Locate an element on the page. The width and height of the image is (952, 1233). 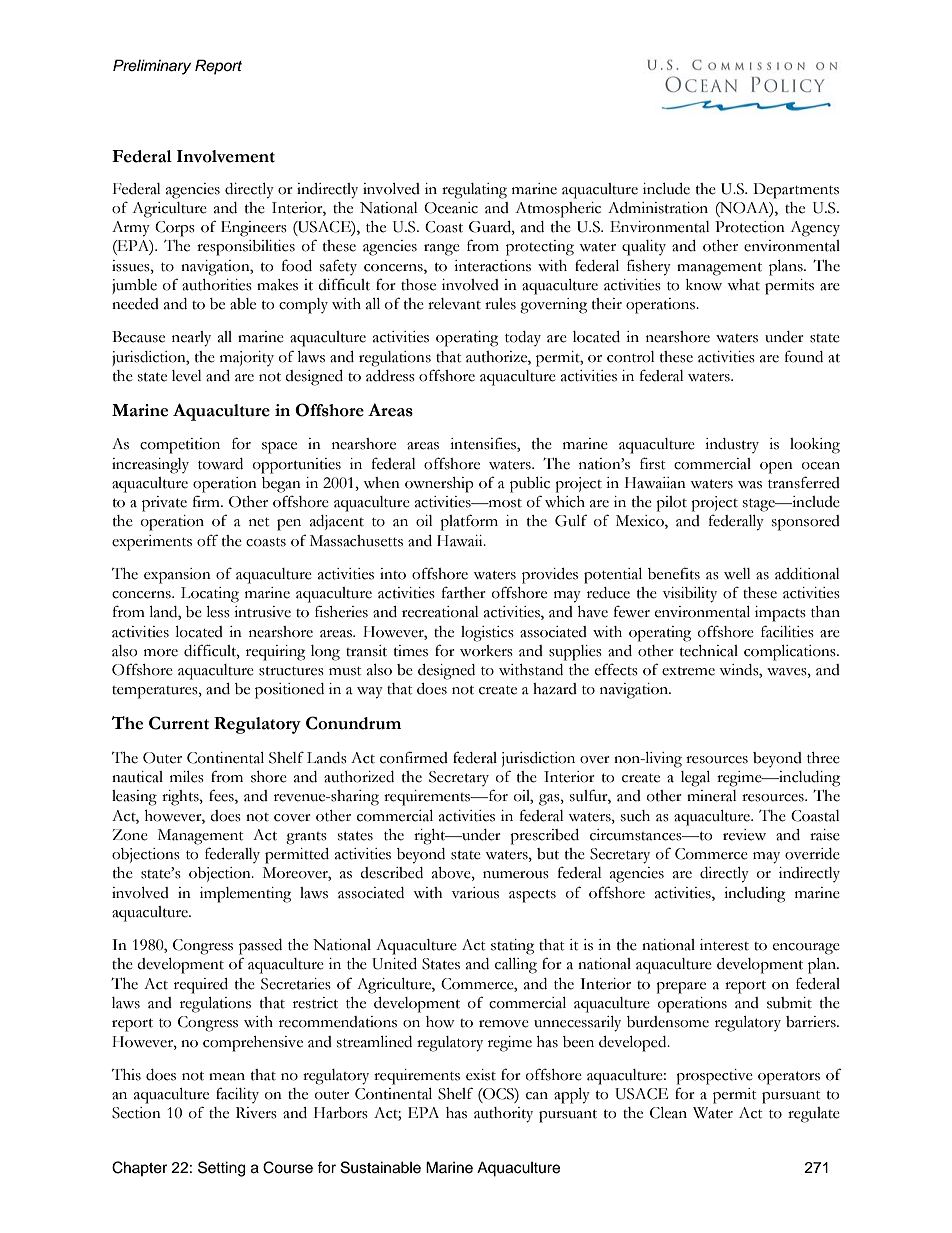
authority is located at coordinates (503, 1115).
